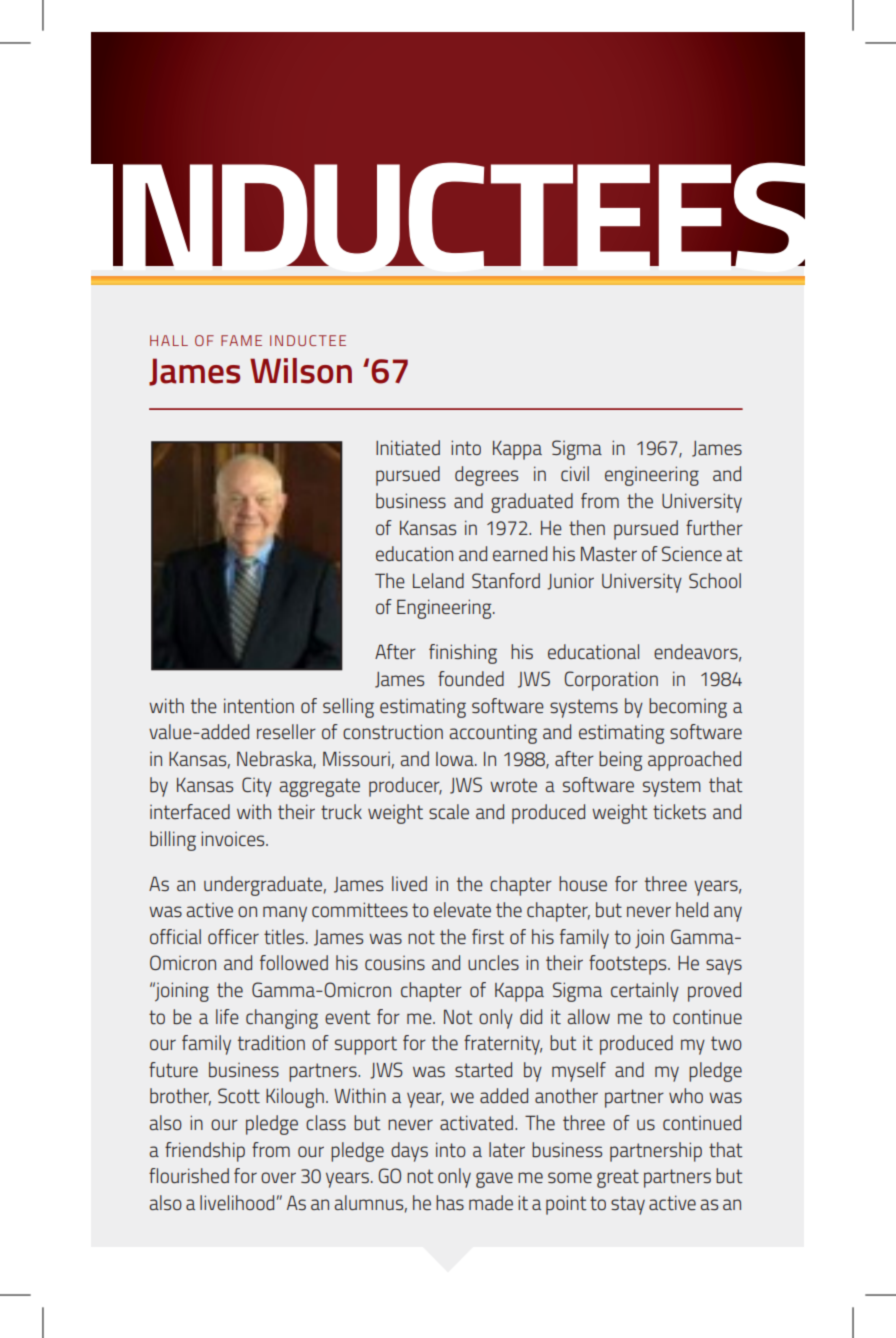  What do you see at coordinates (408, 447) in the screenshot?
I see `Initiated` at bounding box center [408, 447].
